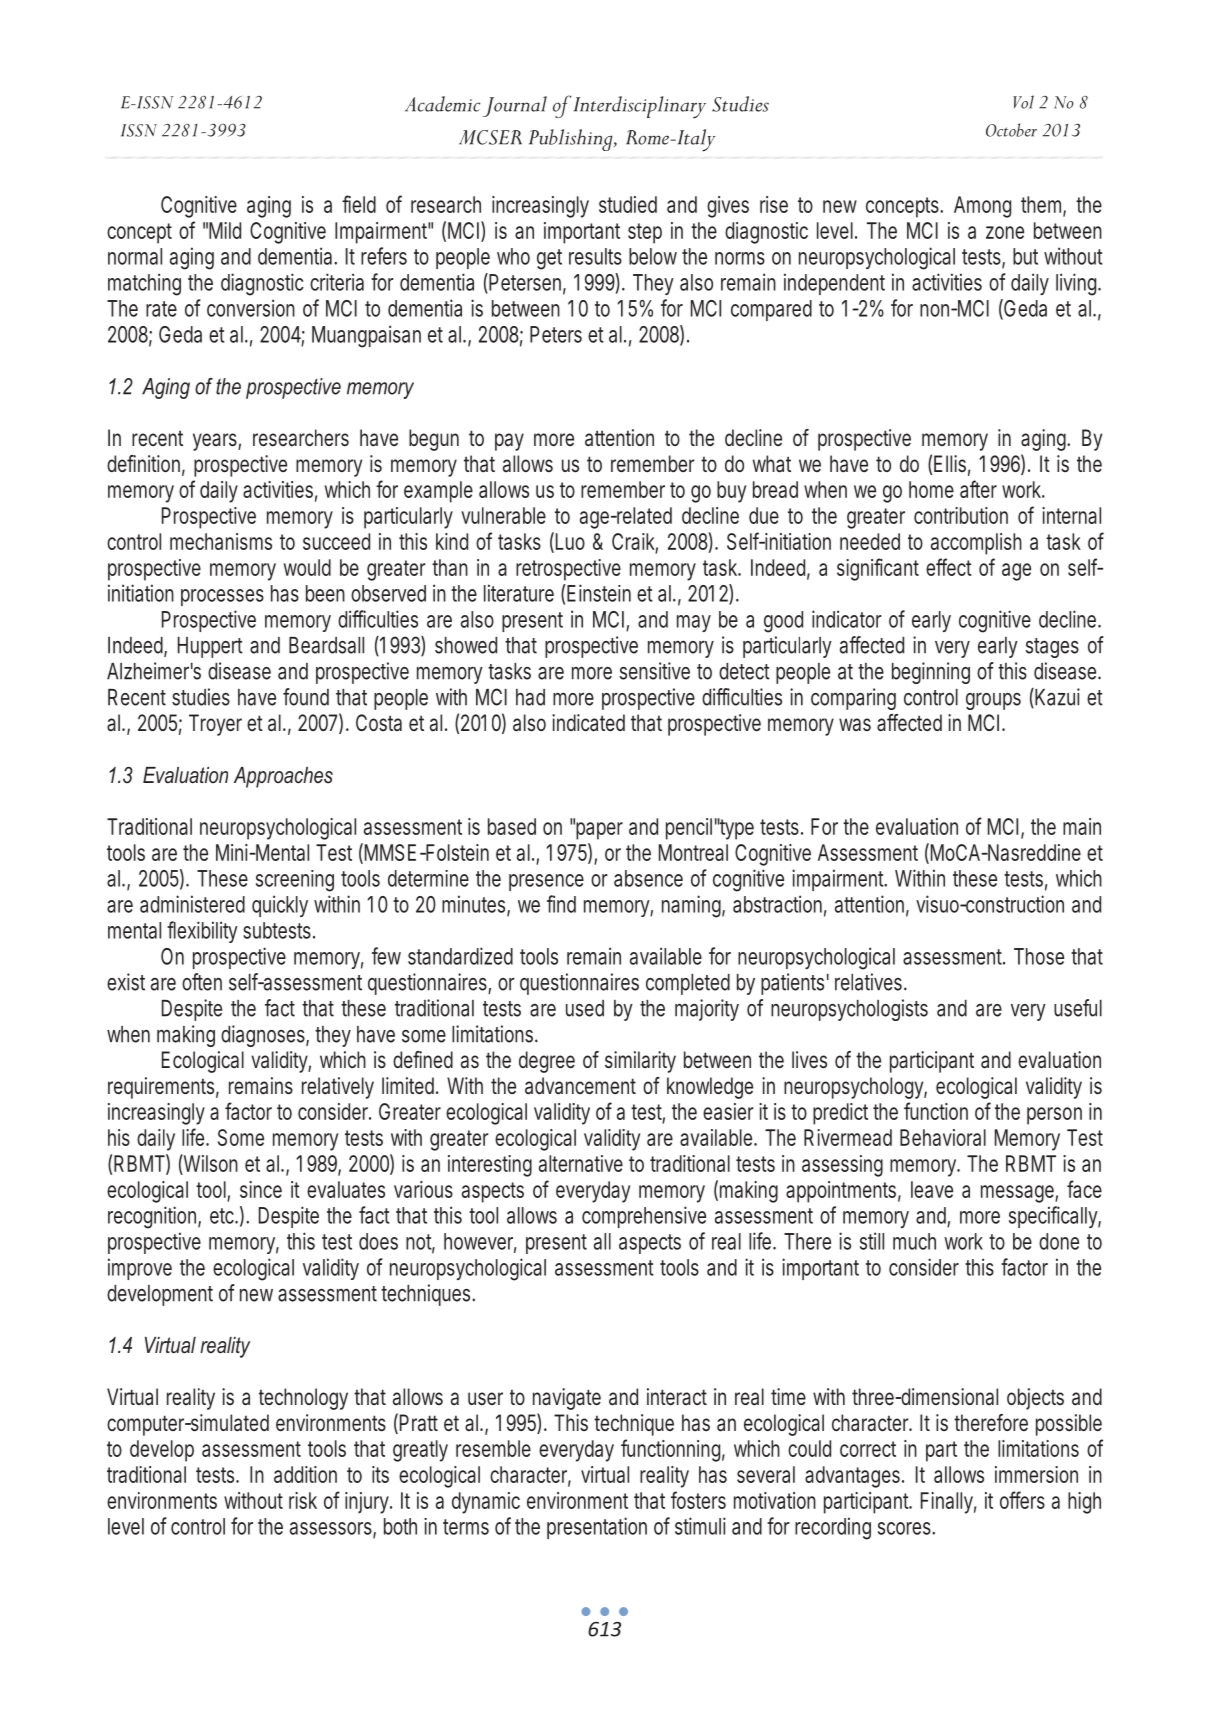 This screenshot has width=1210, height=1719. What do you see at coordinates (993, 701) in the screenshot?
I see `groups` at bounding box center [993, 701].
